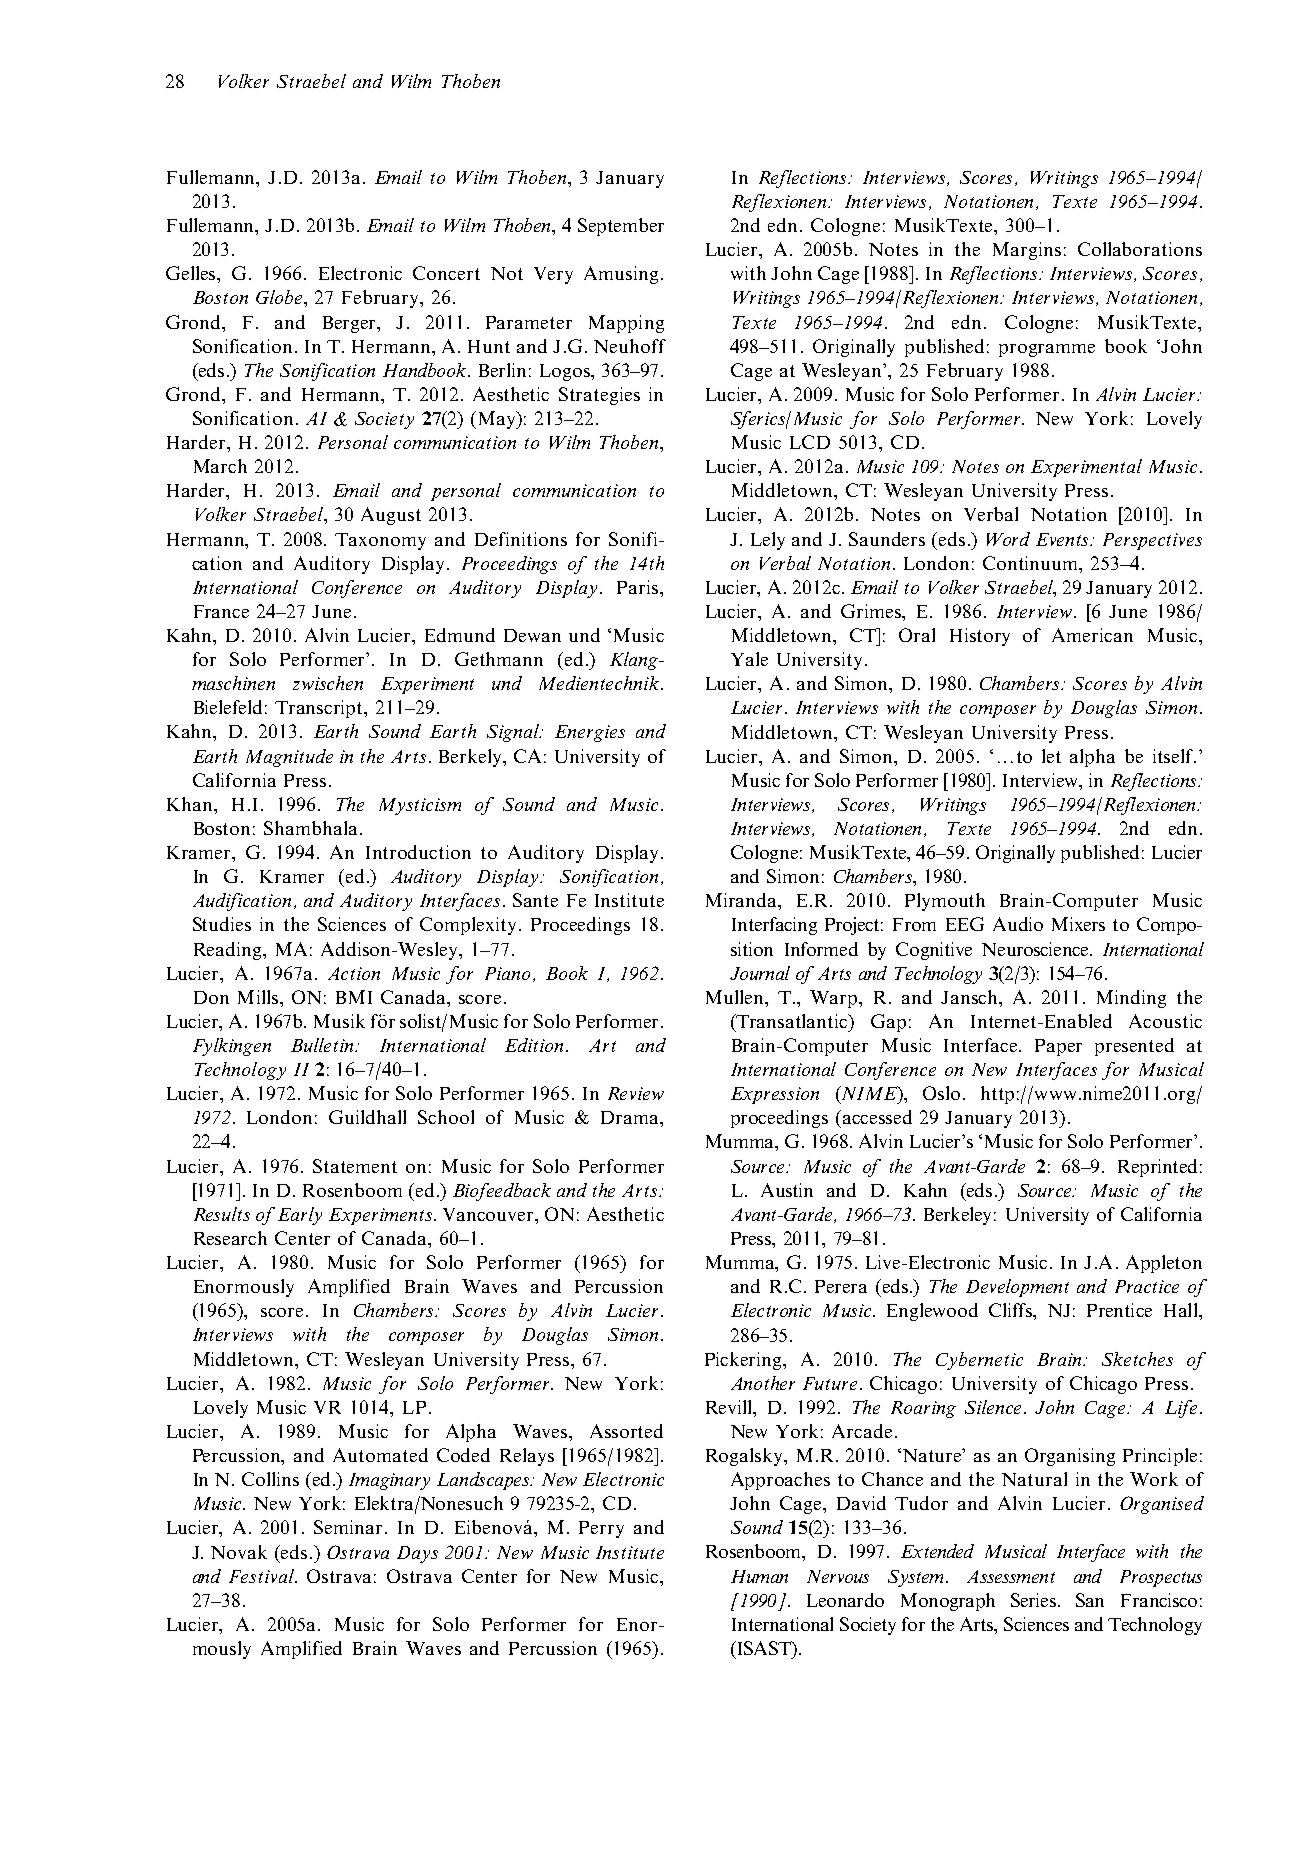 This page has width=1308, height=1850. What do you see at coordinates (621, 275) in the page?
I see `Amusing` at bounding box center [621, 275].
